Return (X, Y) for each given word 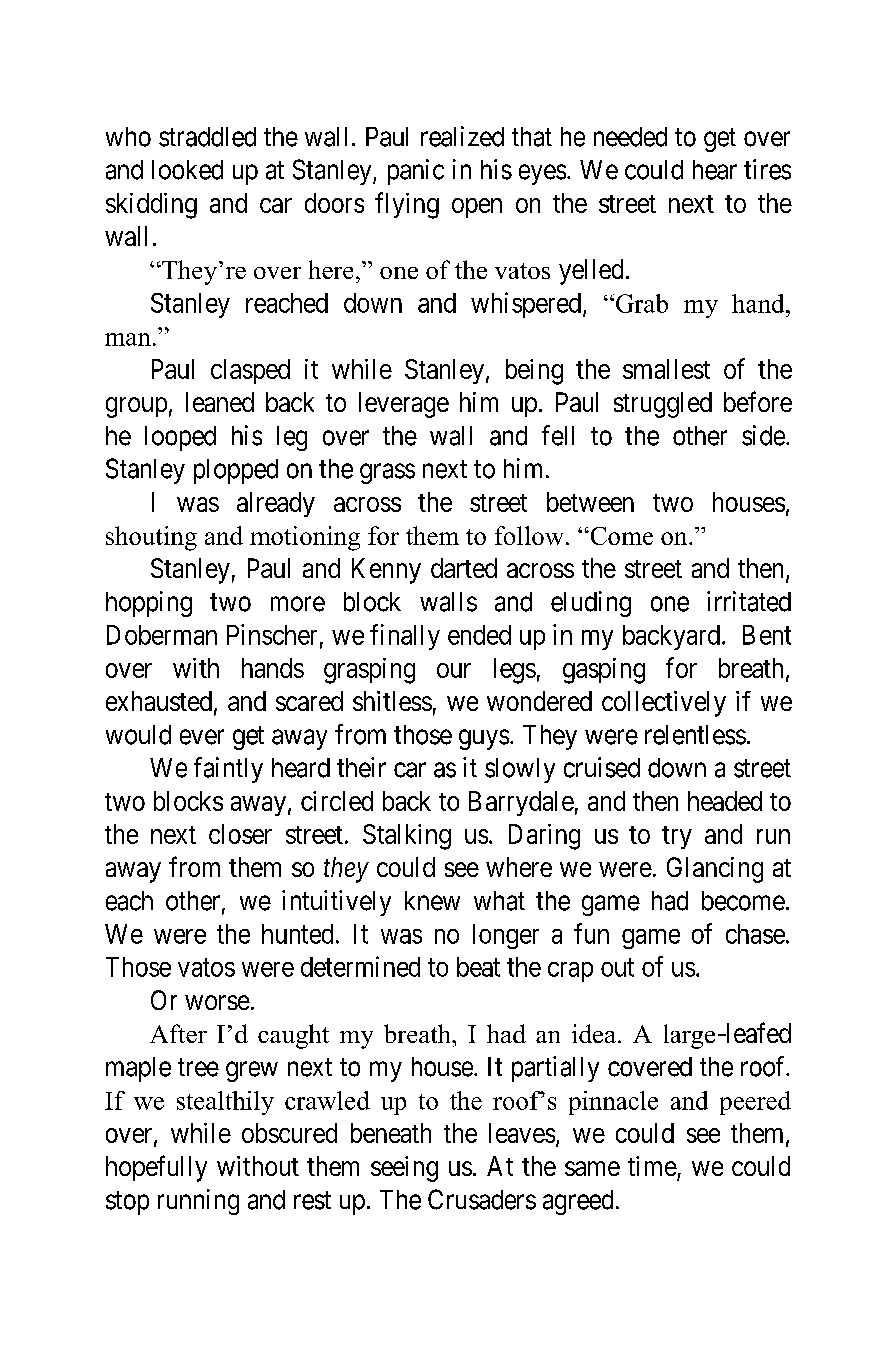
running (198, 1202)
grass (387, 473)
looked (187, 170)
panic (416, 172)
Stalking (407, 837)
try (677, 837)
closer (240, 834)
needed (630, 137)
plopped (236, 471)
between (590, 502)
